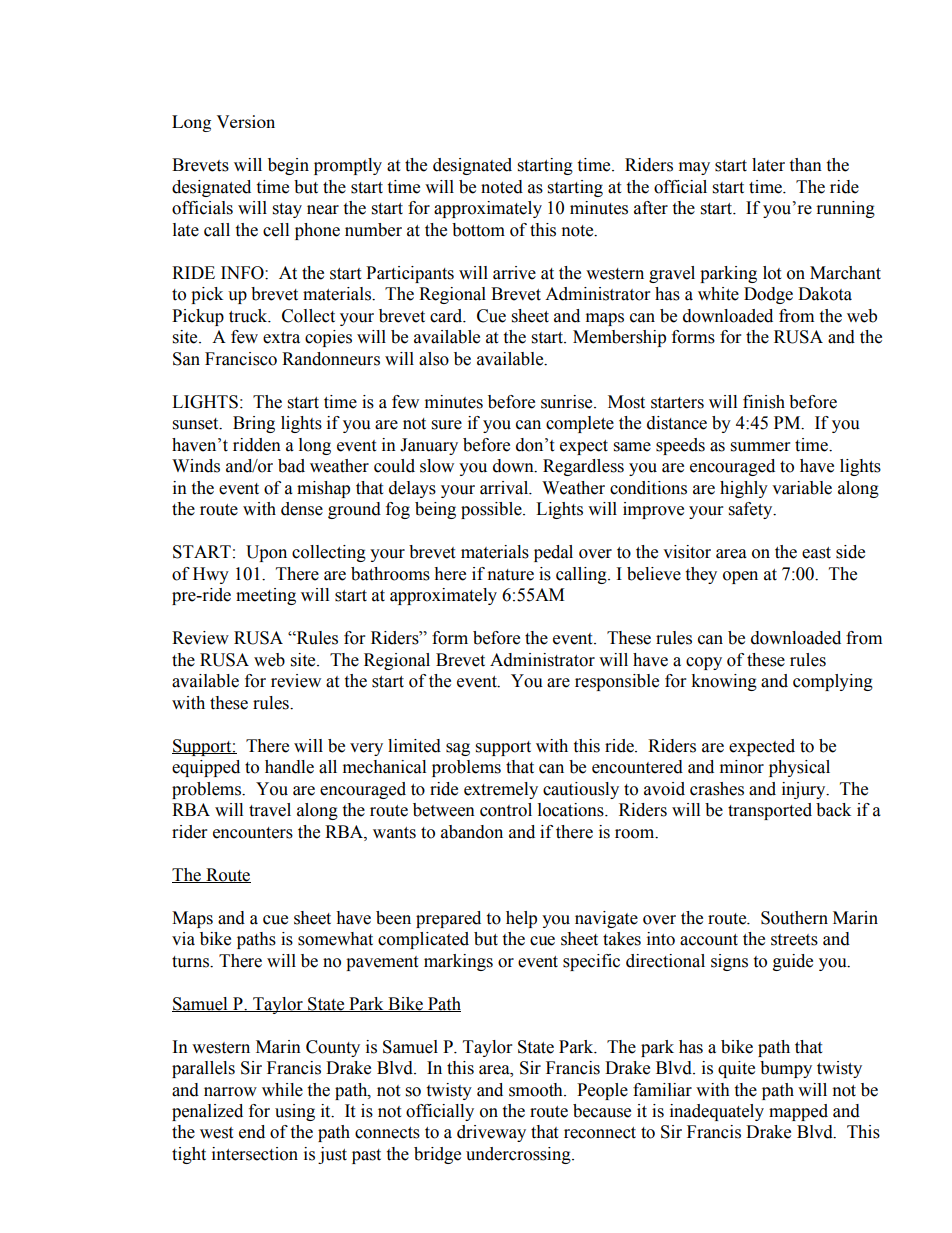 Image resolution: width=952 pixels, height=1233 pixels. I want to click on bottom, so click(478, 230).
